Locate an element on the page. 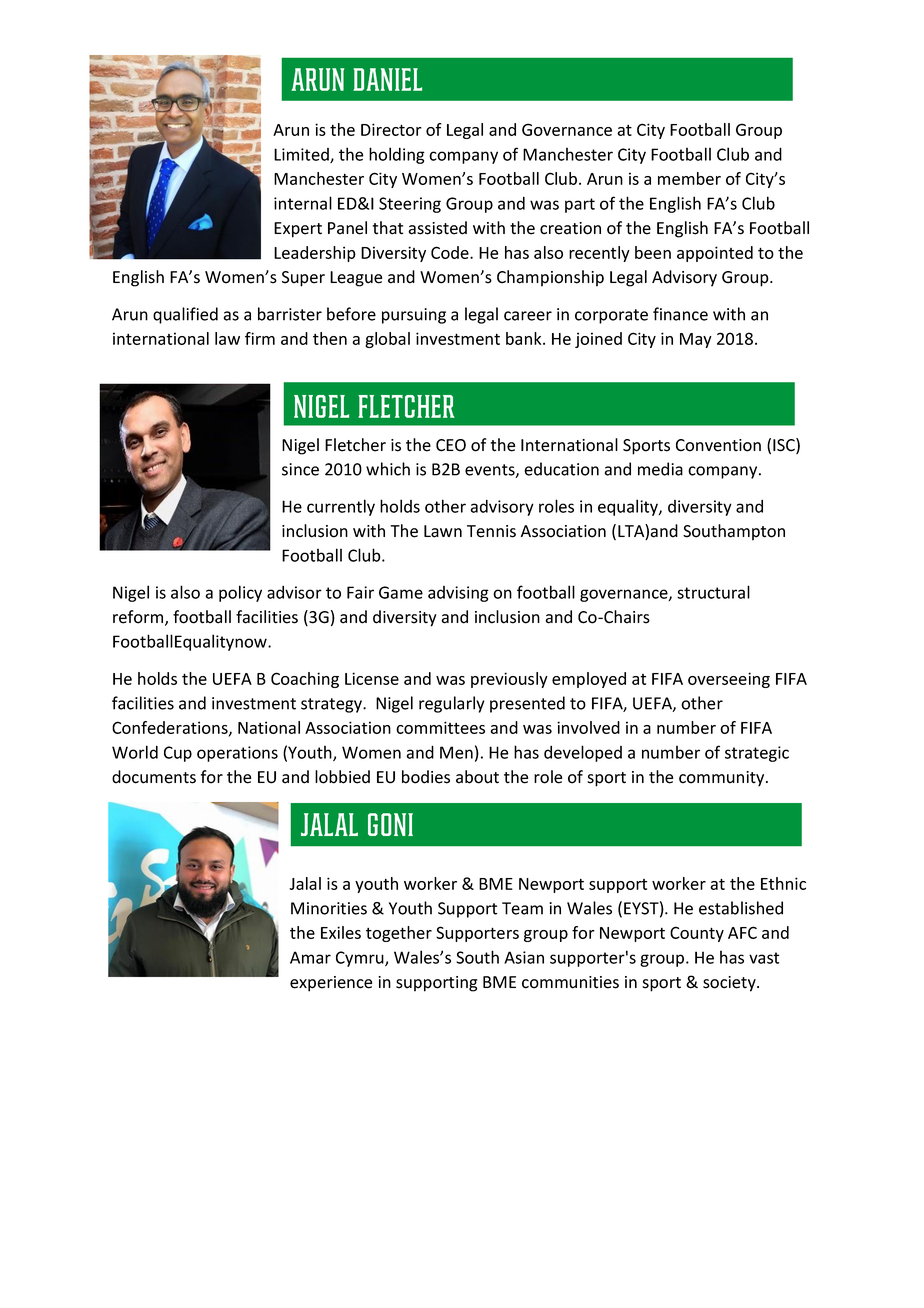 This document has width=924, height=1308. County is located at coordinates (697, 934).
